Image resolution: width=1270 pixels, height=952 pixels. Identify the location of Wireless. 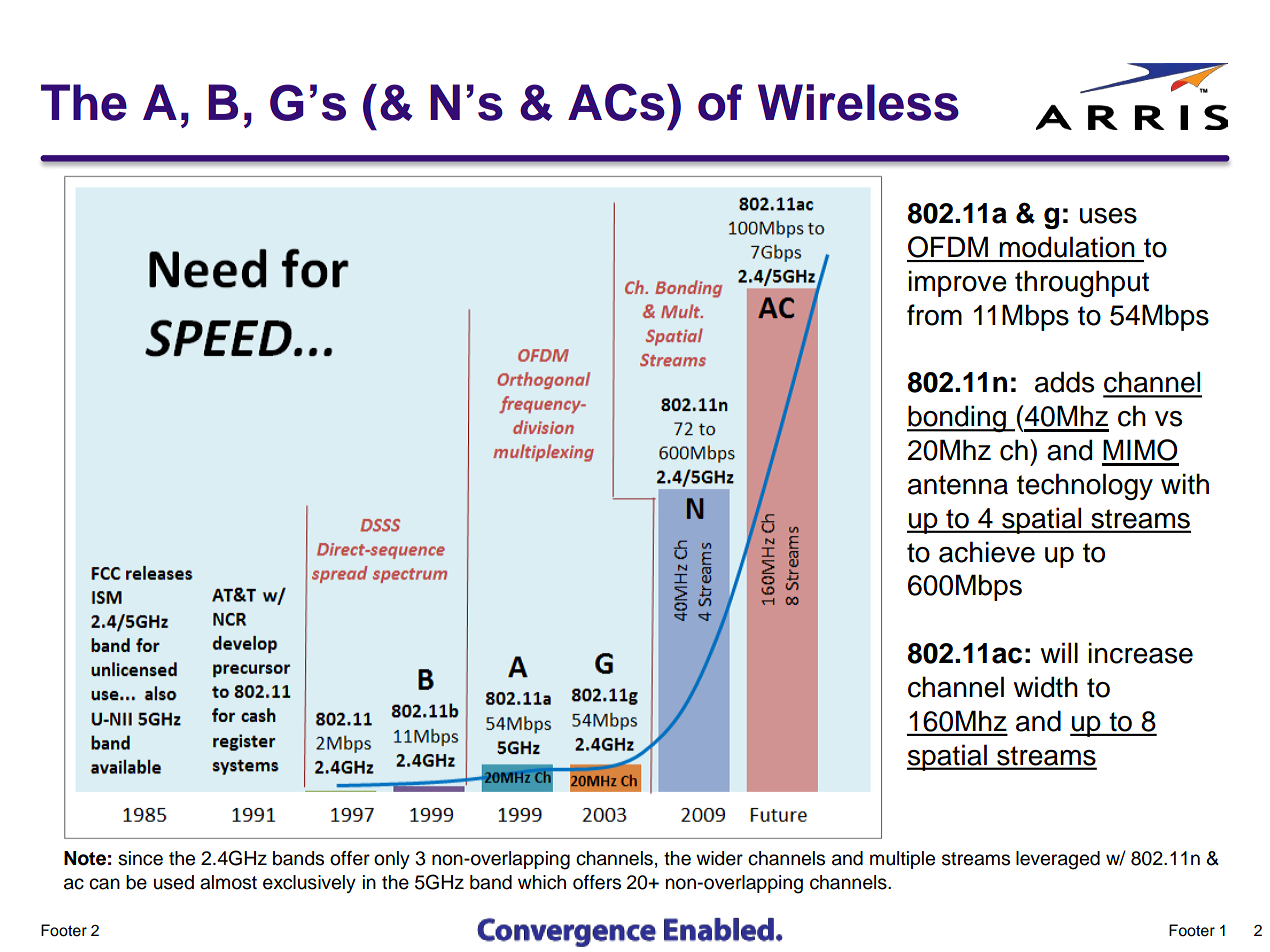
(858, 102).
